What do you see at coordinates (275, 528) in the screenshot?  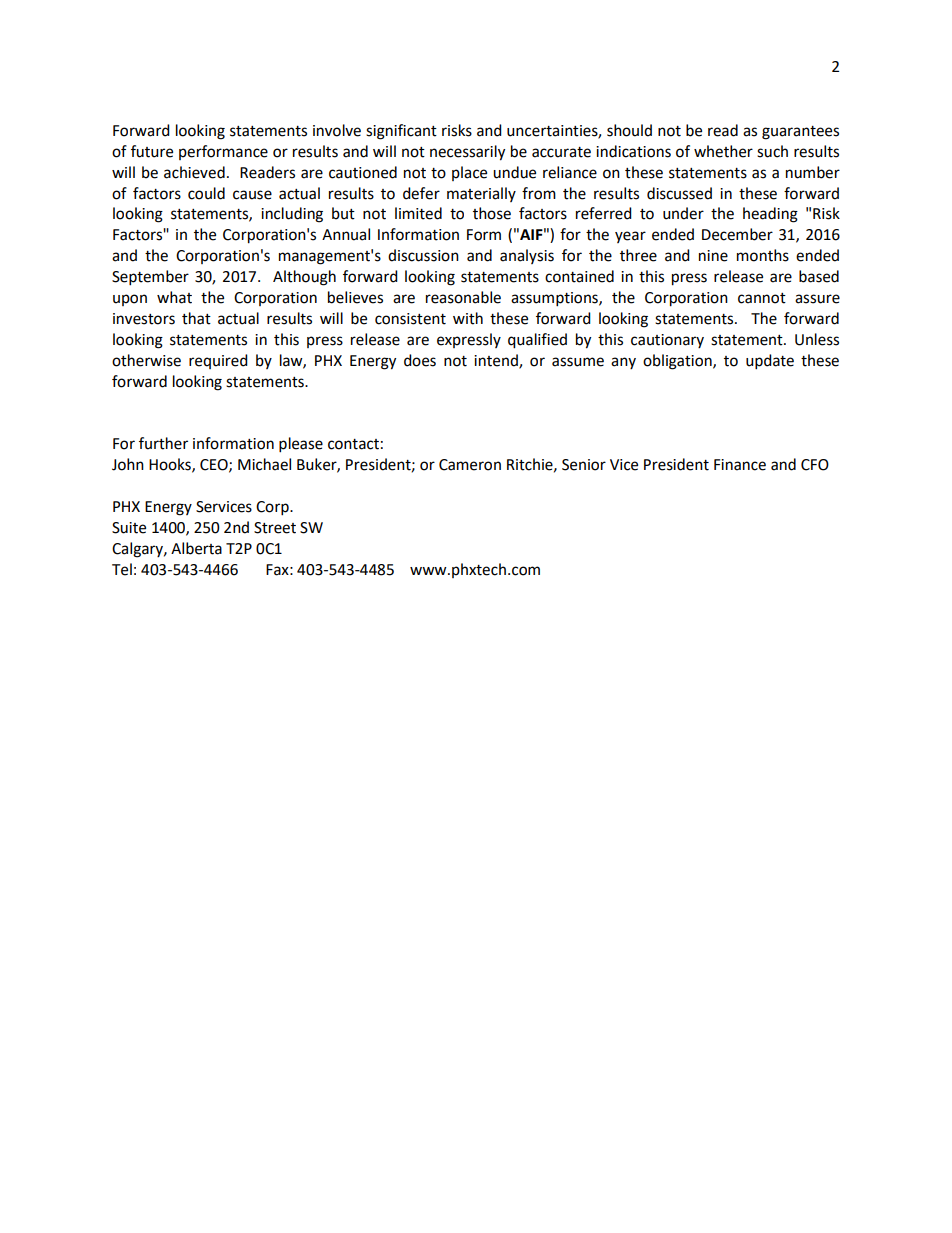 I see `Street` at bounding box center [275, 528].
